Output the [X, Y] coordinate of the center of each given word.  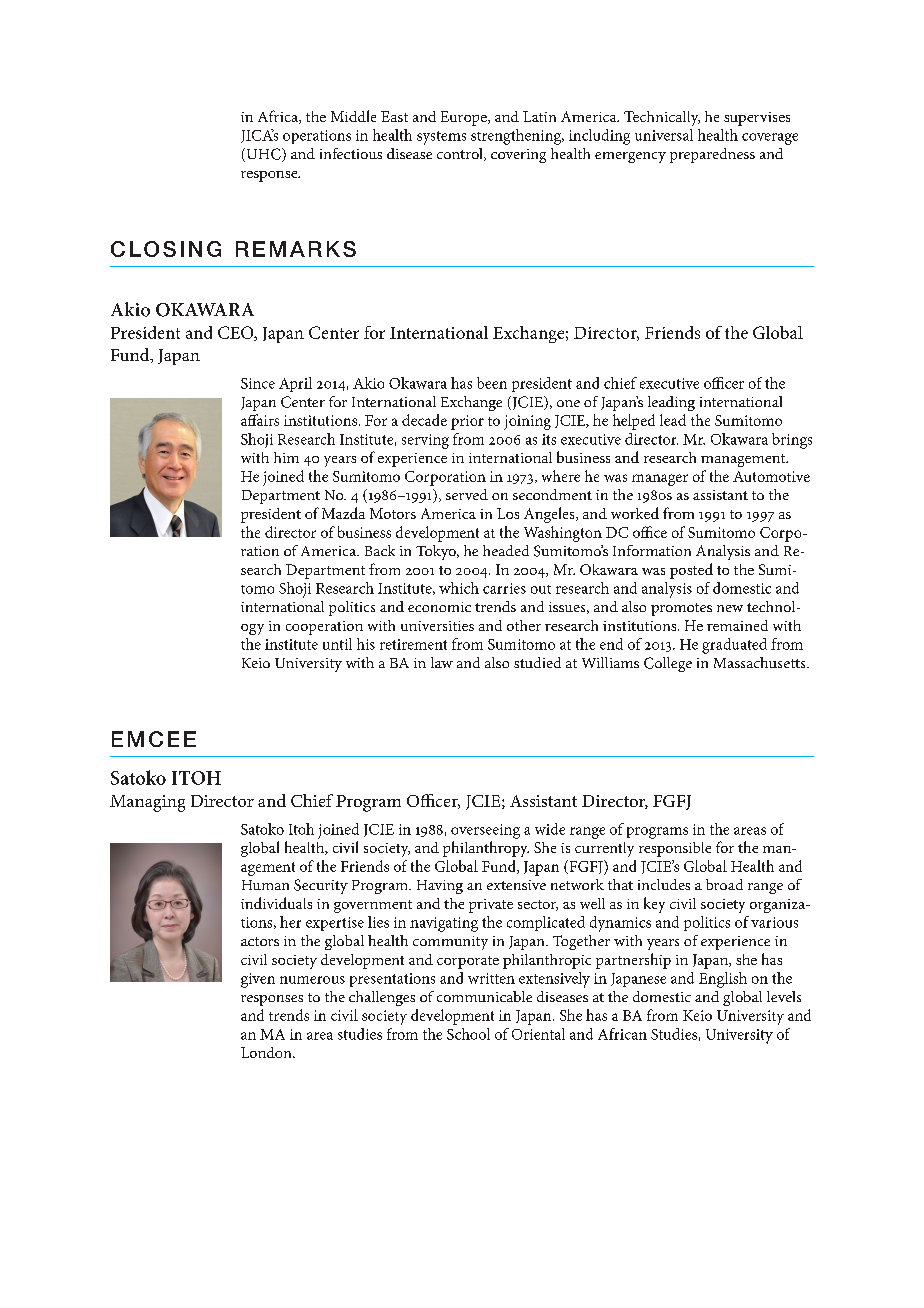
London [267, 1052]
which [459, 588]
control [461, 154]
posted [691, 571]
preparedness [712, 155]
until [337, 644]
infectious [351, 153]
